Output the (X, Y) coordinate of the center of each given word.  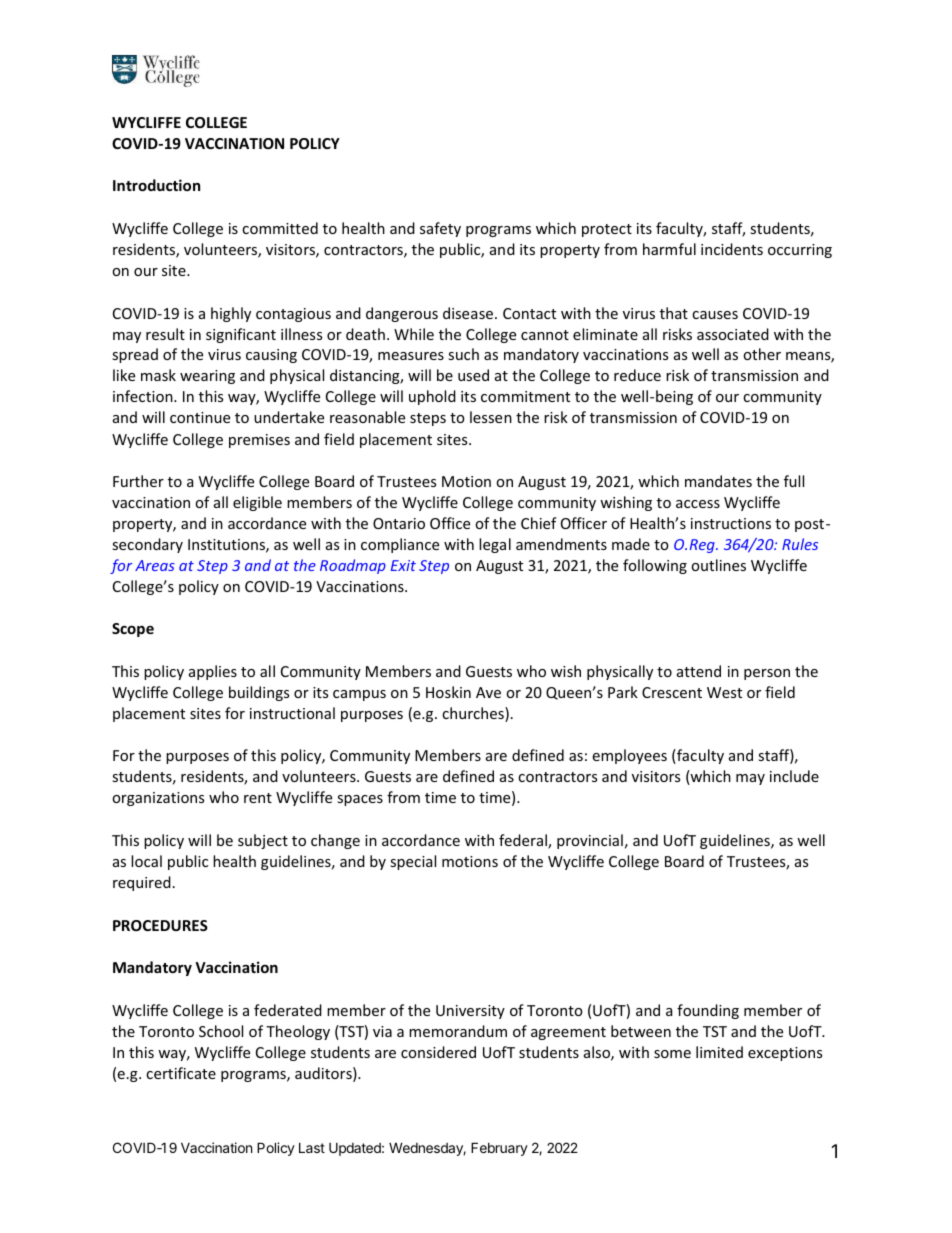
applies (213, 672)
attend (699, 671)
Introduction (156, 185)
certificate (181, 1073)
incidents (732, 249)
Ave (488, 692)
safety (440, 229)
